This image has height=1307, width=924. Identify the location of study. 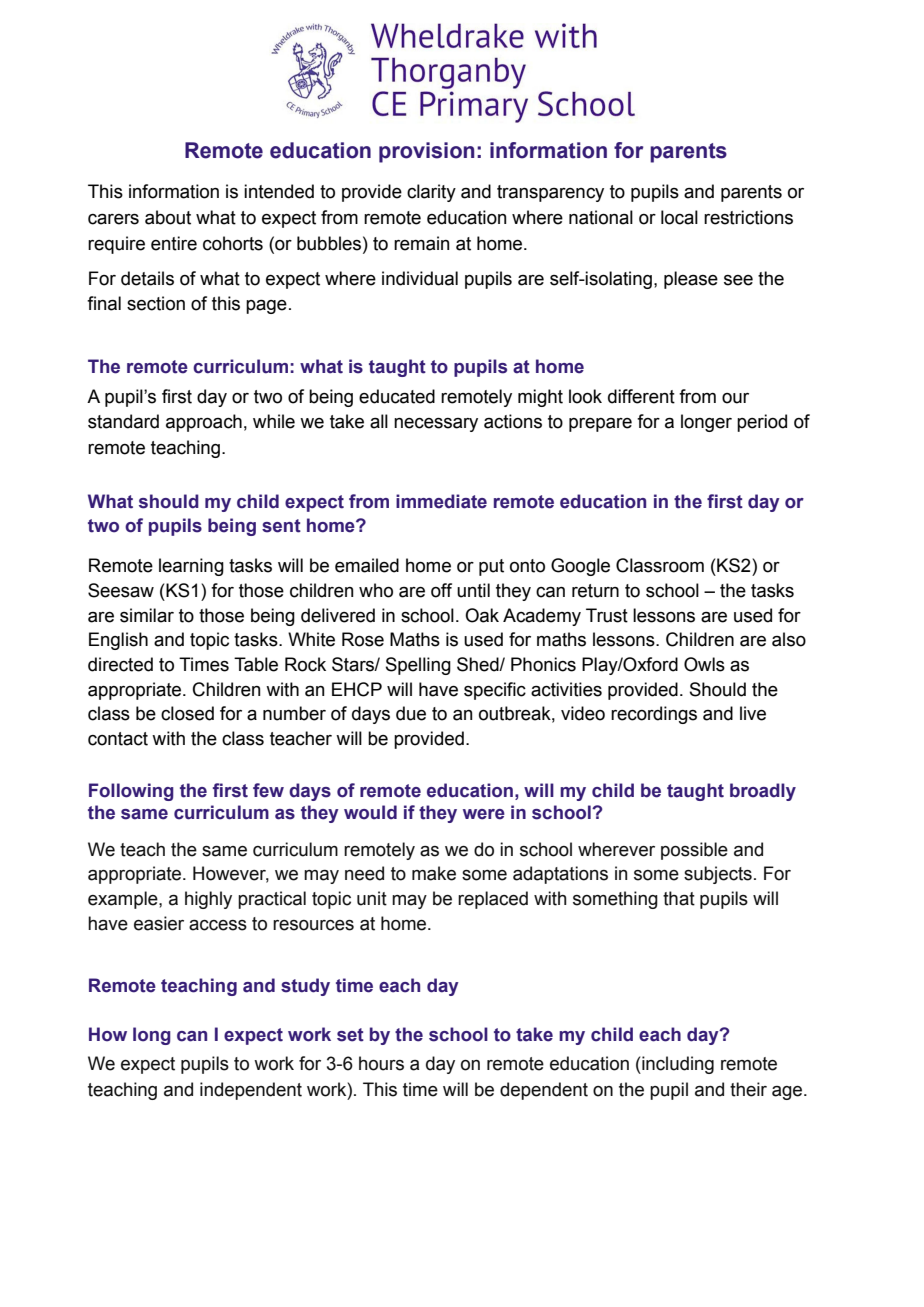
(305, 987).
